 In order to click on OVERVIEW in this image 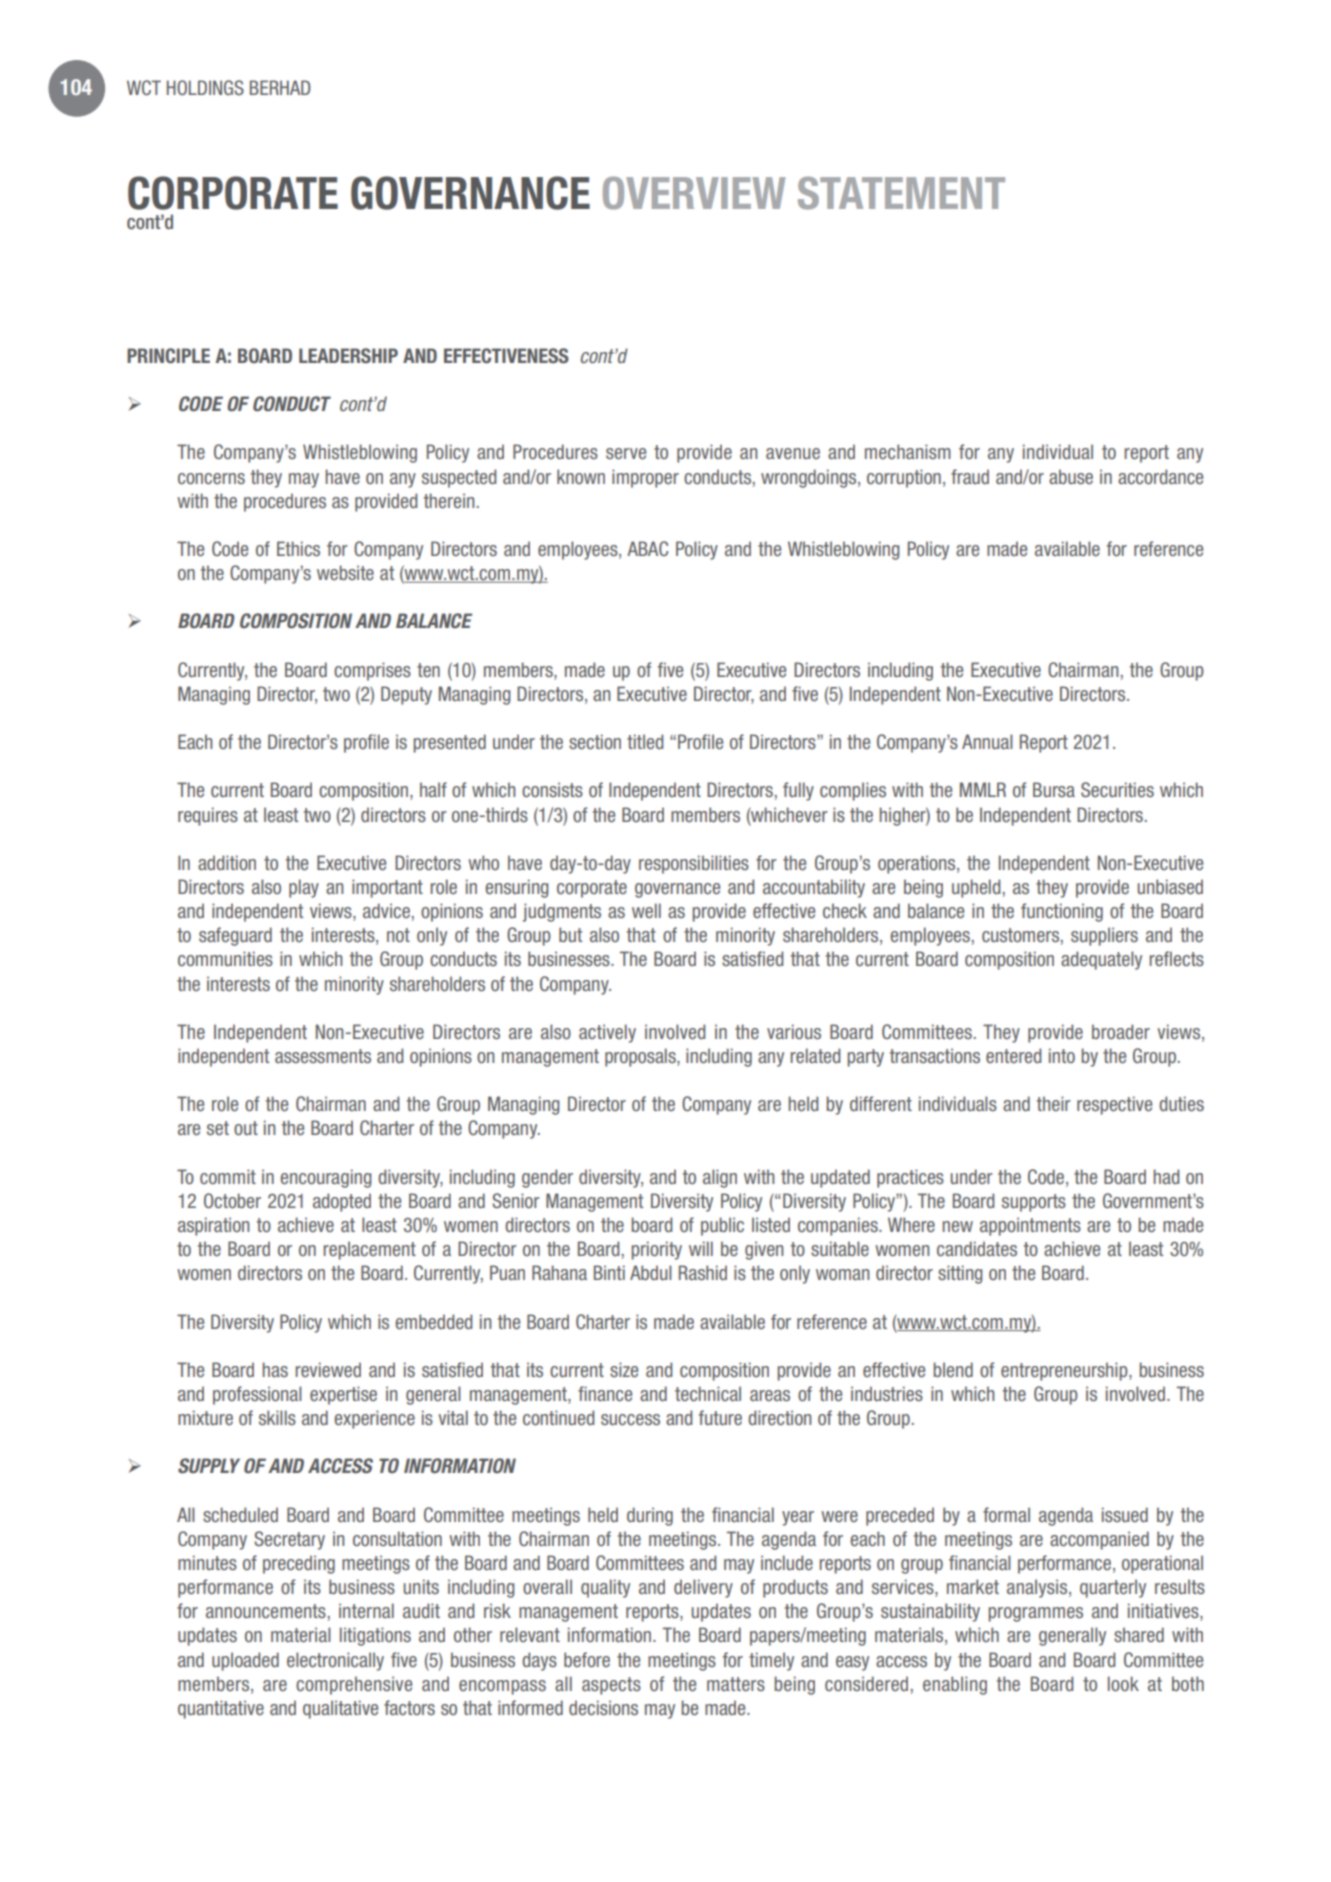, I will do `click(694, 193)`.
